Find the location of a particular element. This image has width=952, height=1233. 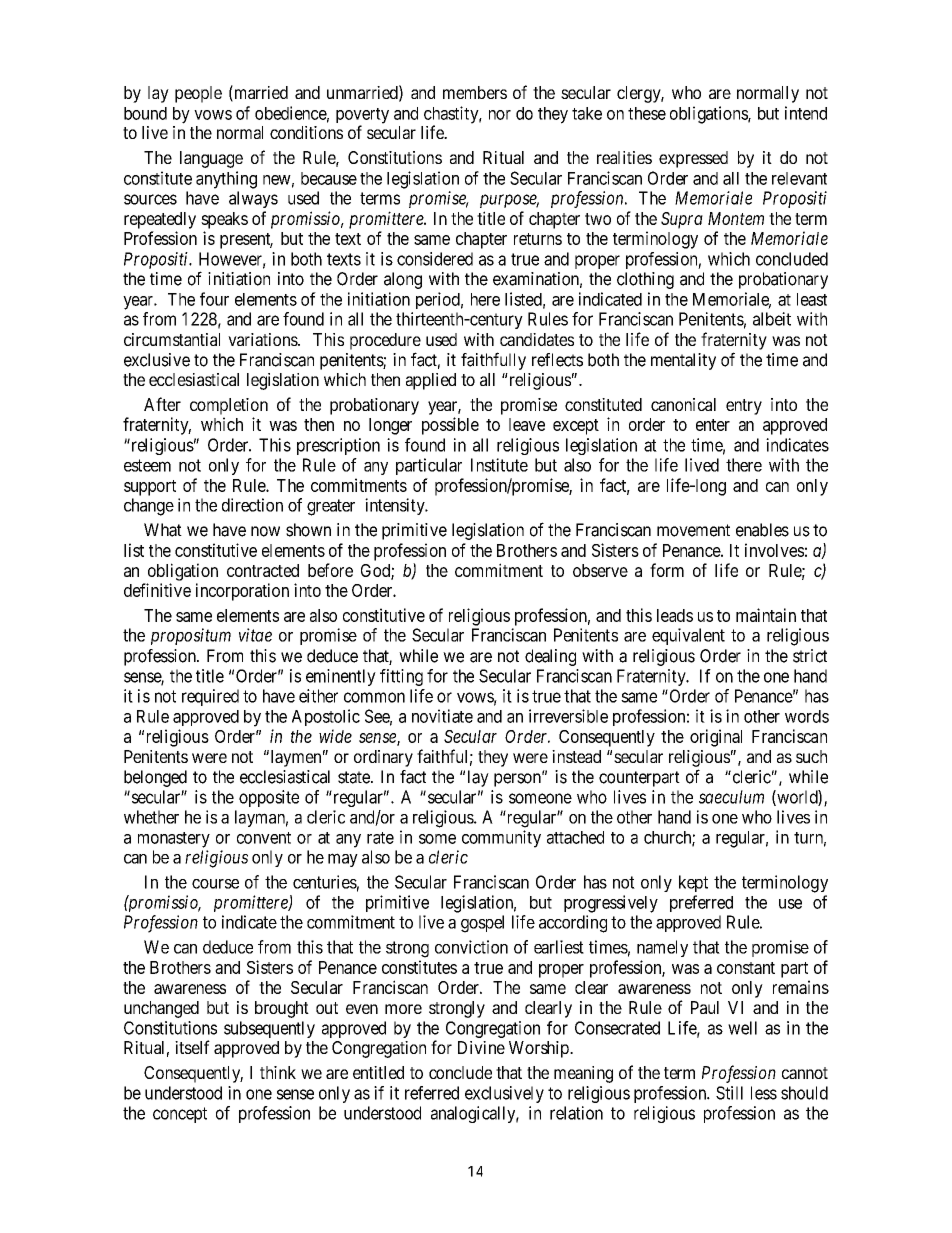

expressed is located at coordinates (693, 159).
